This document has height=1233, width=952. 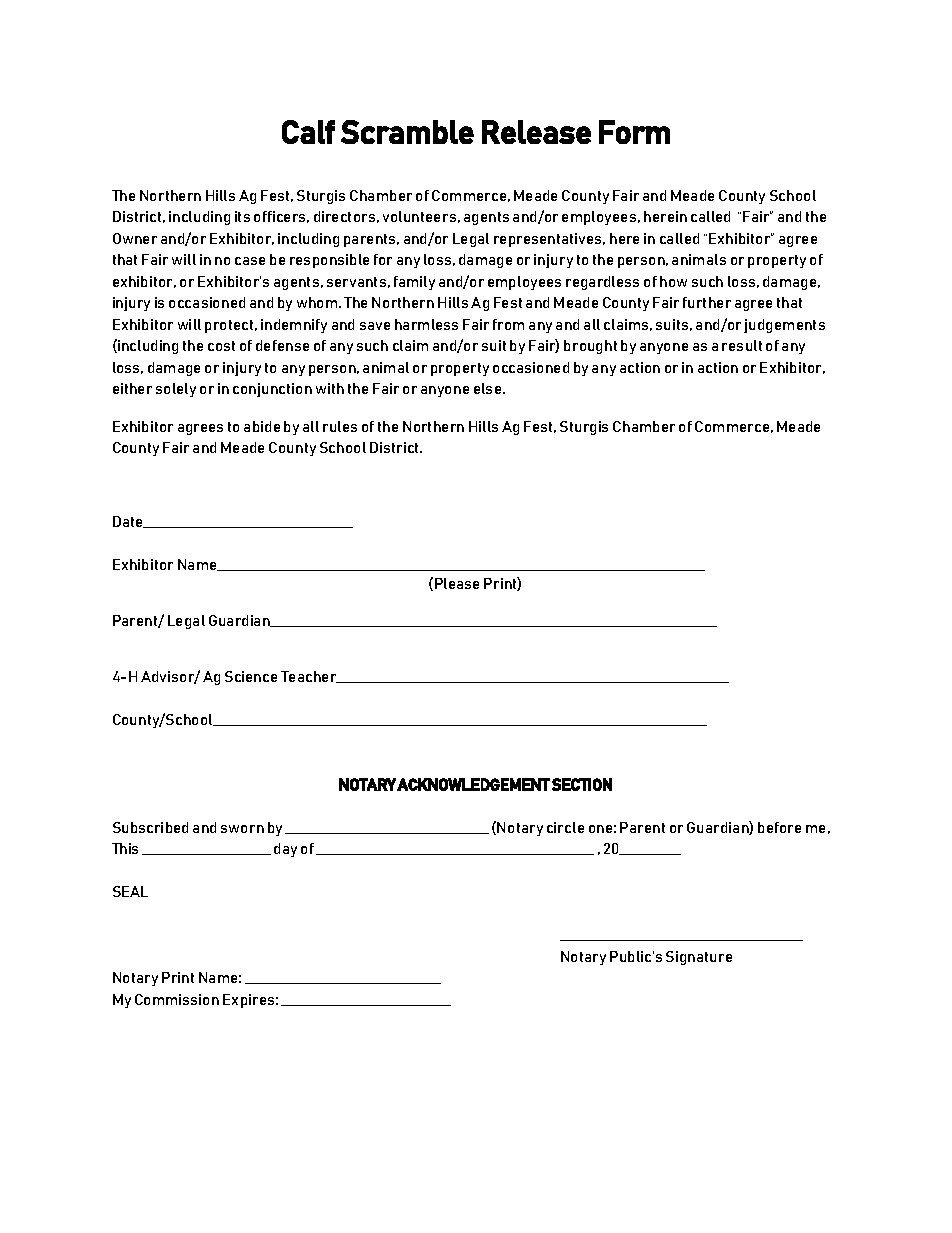 What do you see at coordinates (308, 132) in the document?
I see `Calf` at bounding box center [308, 132].
